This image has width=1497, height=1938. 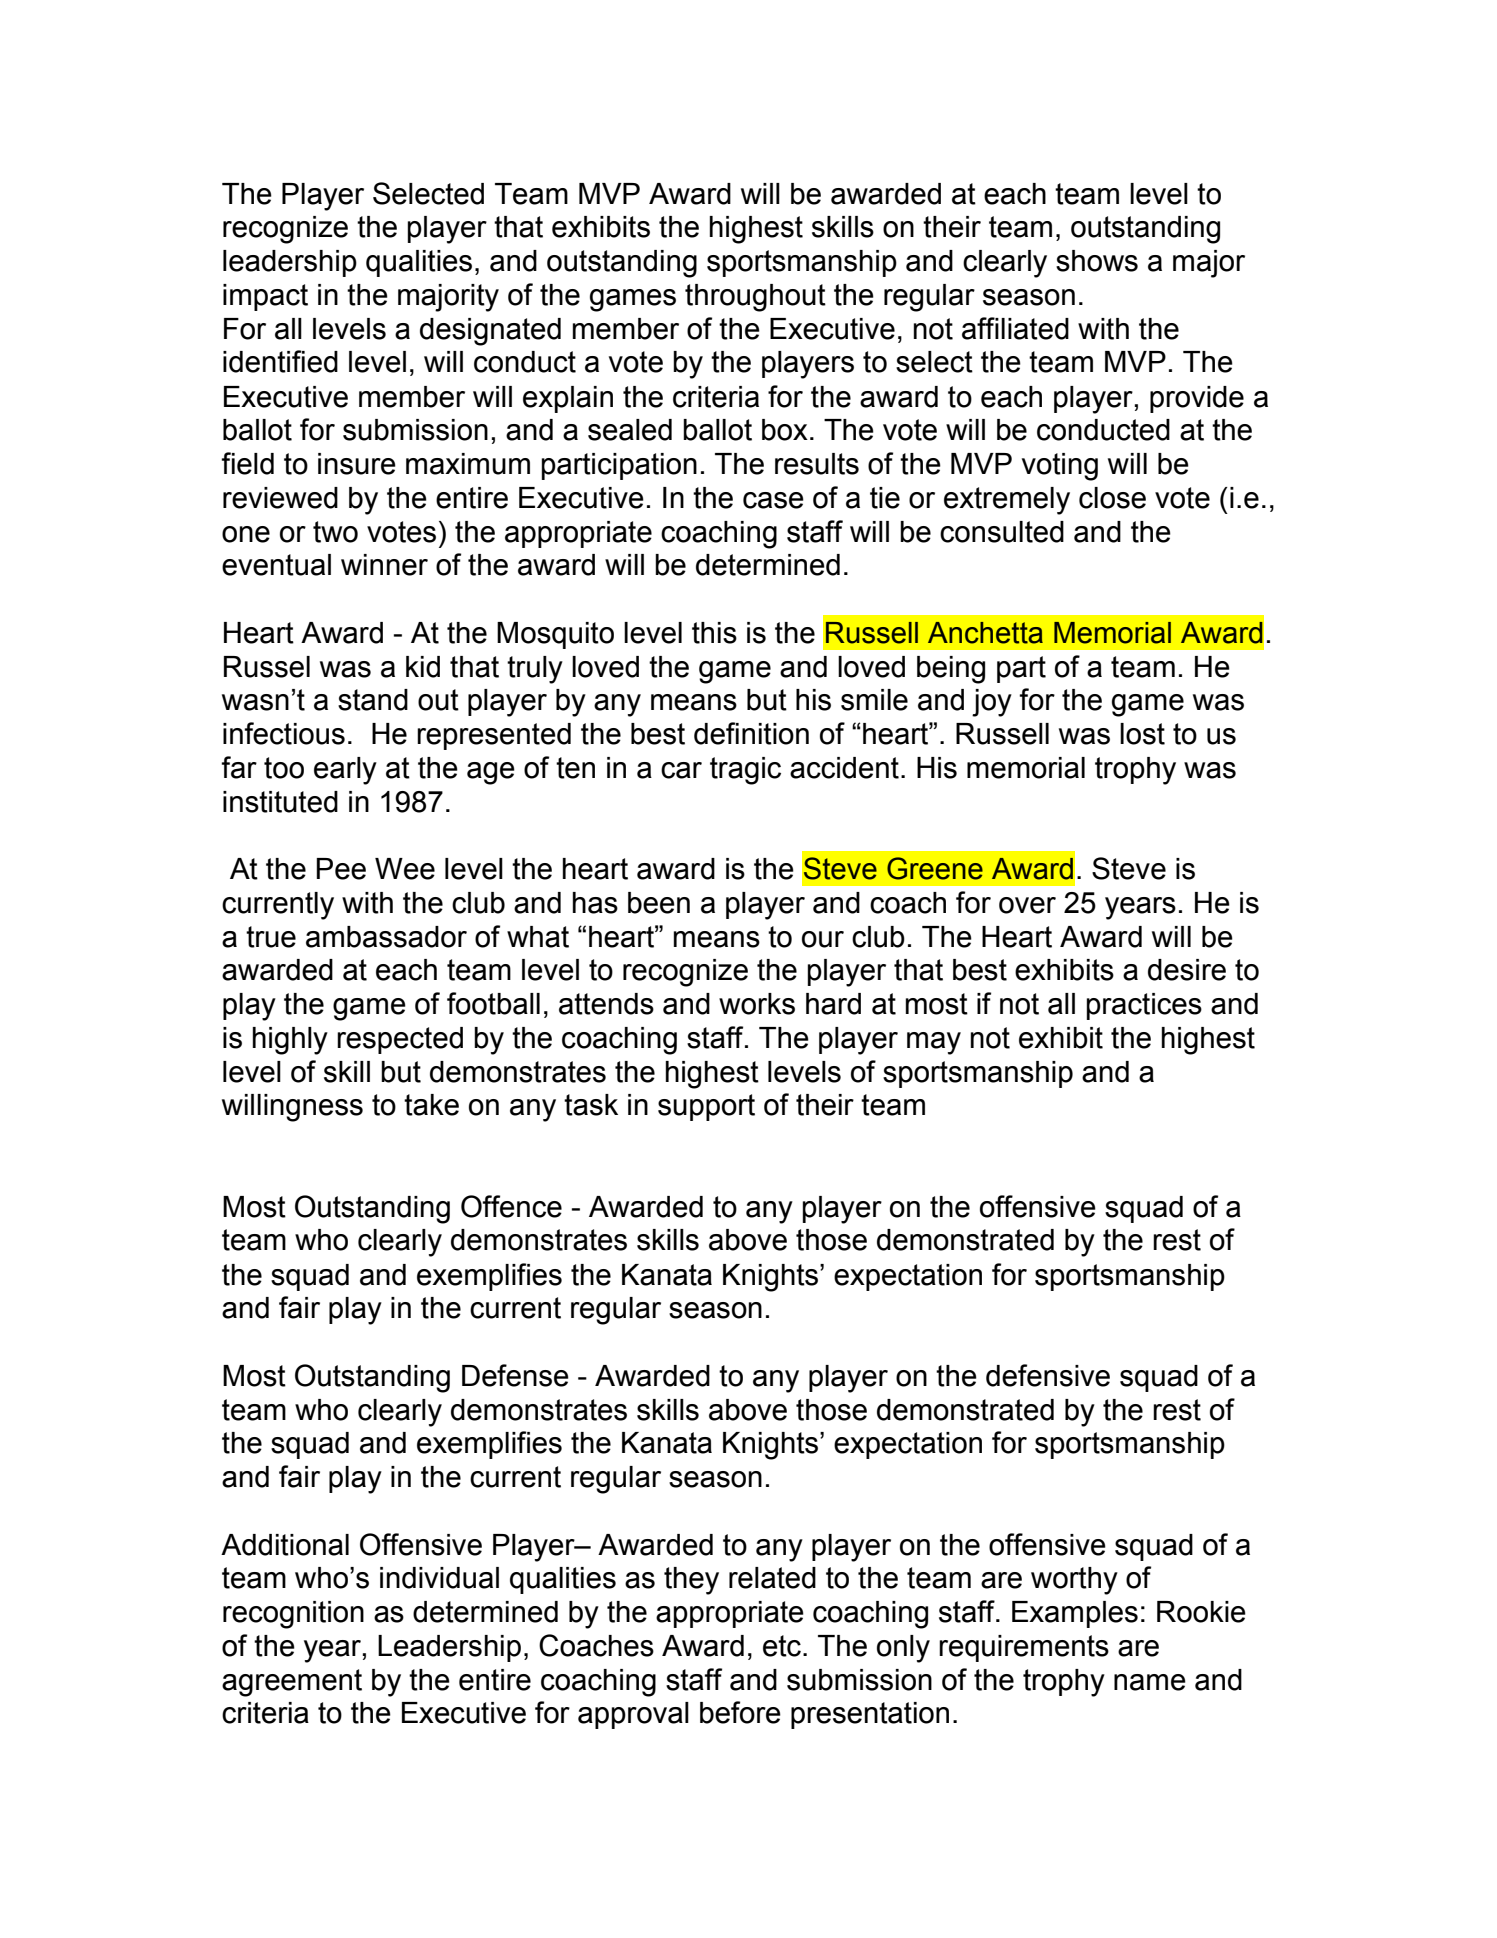 I want to click on shows, so click(x=1097, y=261).
